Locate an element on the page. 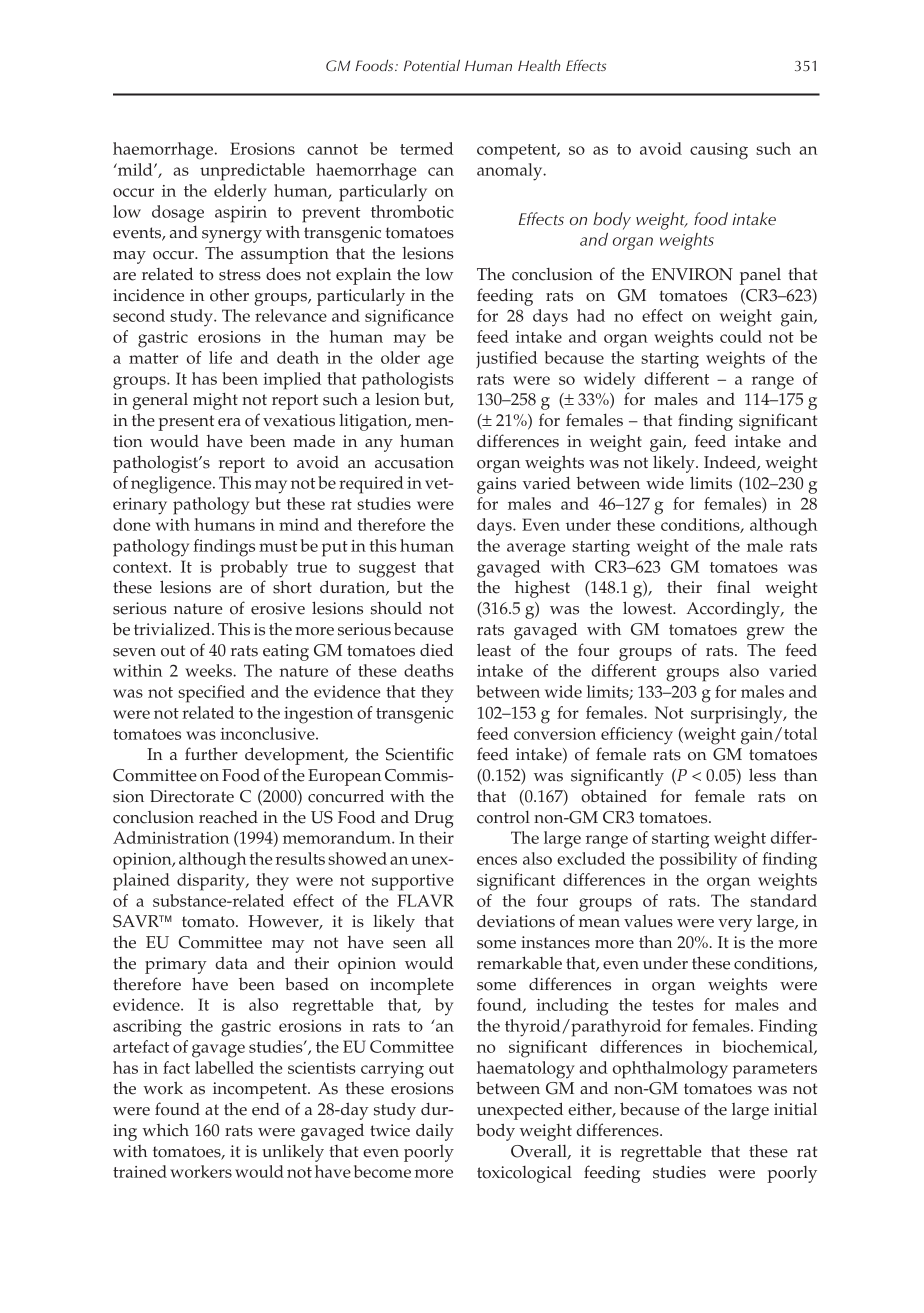 The image size is (924, 1313). trivialized is located at coordinates (173, 629).
